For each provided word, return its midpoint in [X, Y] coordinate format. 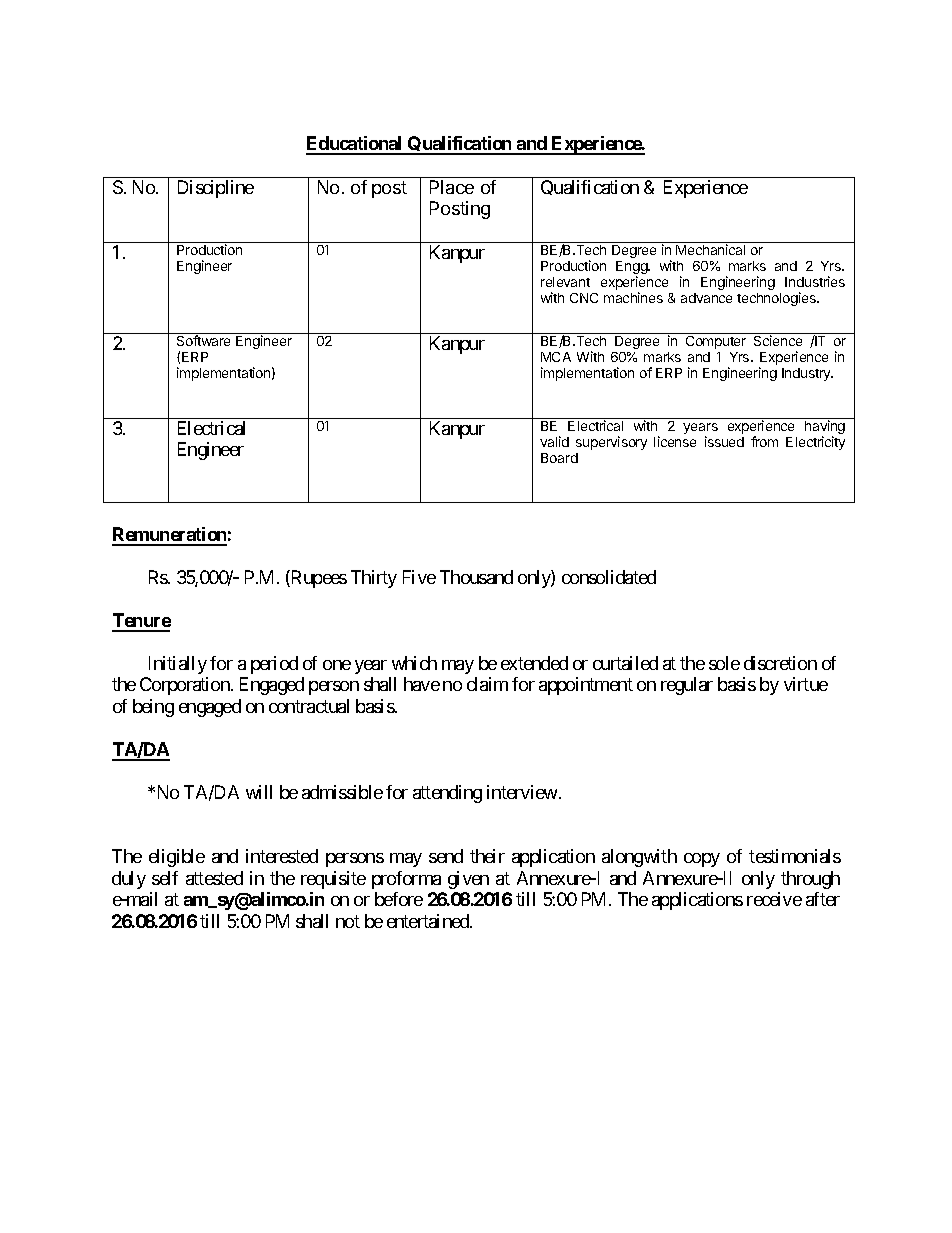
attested [214, 878]
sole [724, 663]
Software [203, 340]
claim [487, 684]
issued [724, 441]
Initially [178, 665]
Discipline [216, 189]
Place [452, 187]
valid [554, 441]
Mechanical [710, 249]
